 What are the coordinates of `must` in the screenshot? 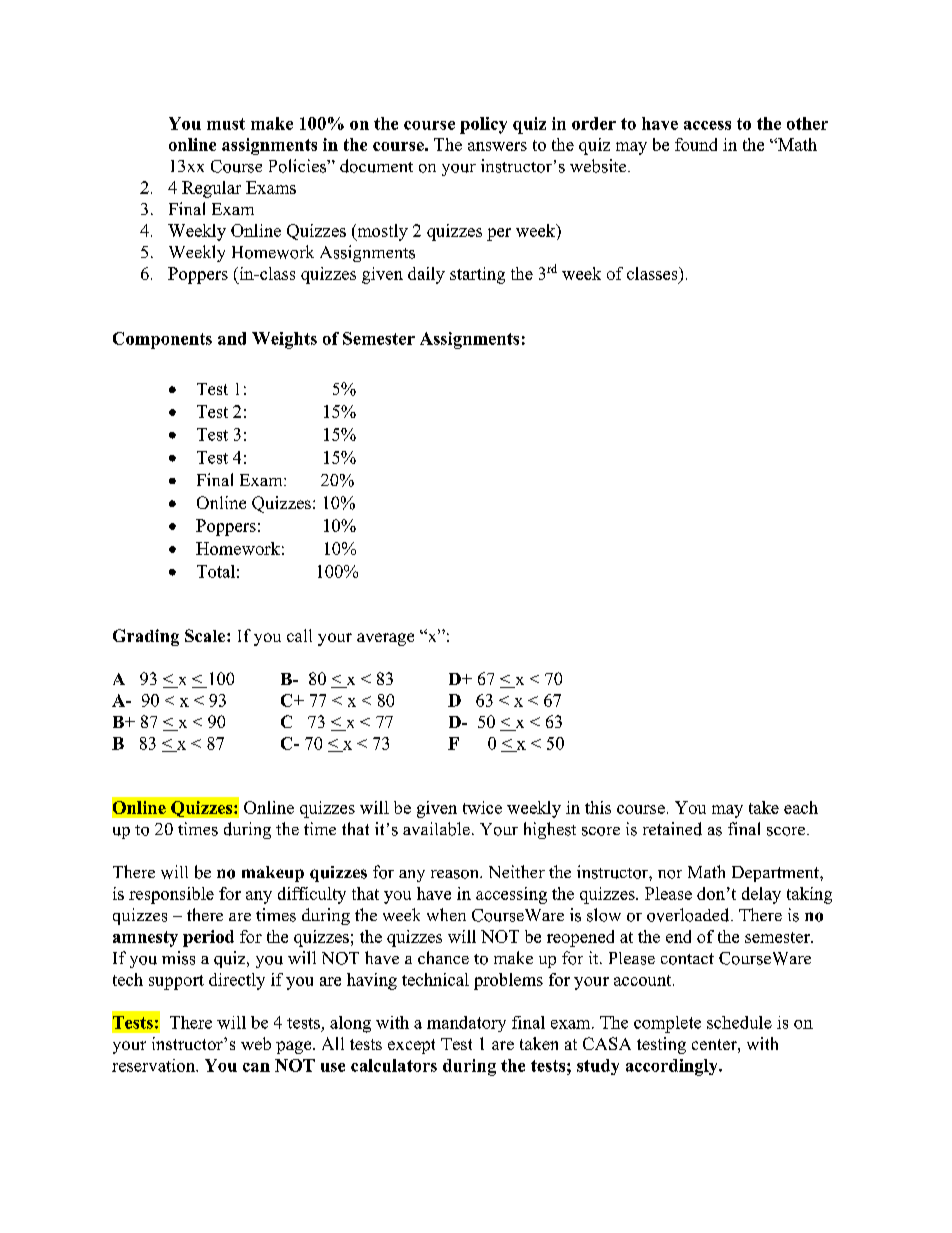 It's located at (226, 124).
